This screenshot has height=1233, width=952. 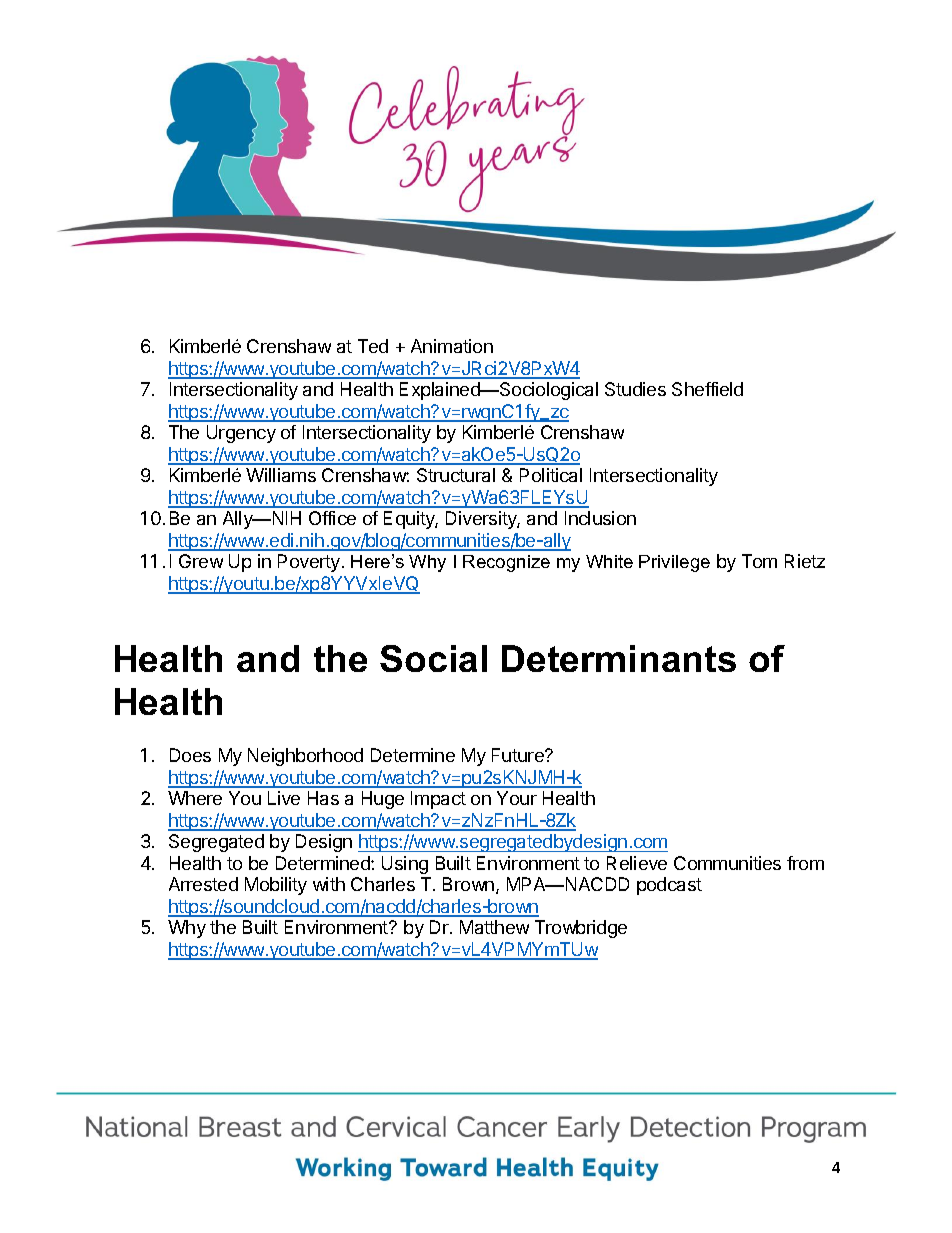 What do you see at coordinates (310, 563) in the screenshot?
I see `Poverty` at bounding box center [310, 563].
